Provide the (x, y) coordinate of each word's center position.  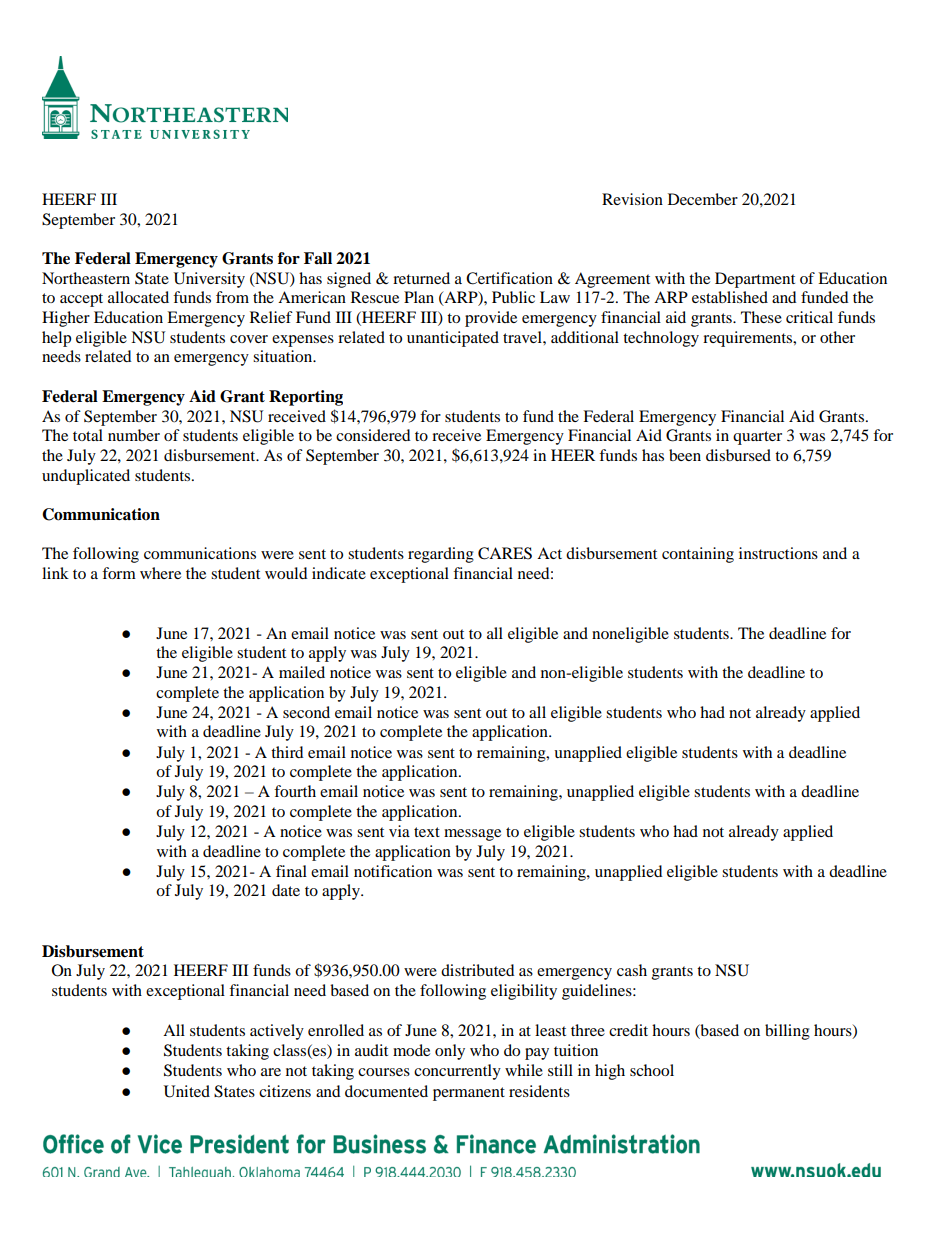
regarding (441, 555)
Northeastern (86, 278)
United (187, 1091)
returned (421, 278)
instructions (778, 553)
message (472, 835)
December (703, 199)
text (427, 832)
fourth (295, 791)
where (160, 573)
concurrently (457, 1072)
